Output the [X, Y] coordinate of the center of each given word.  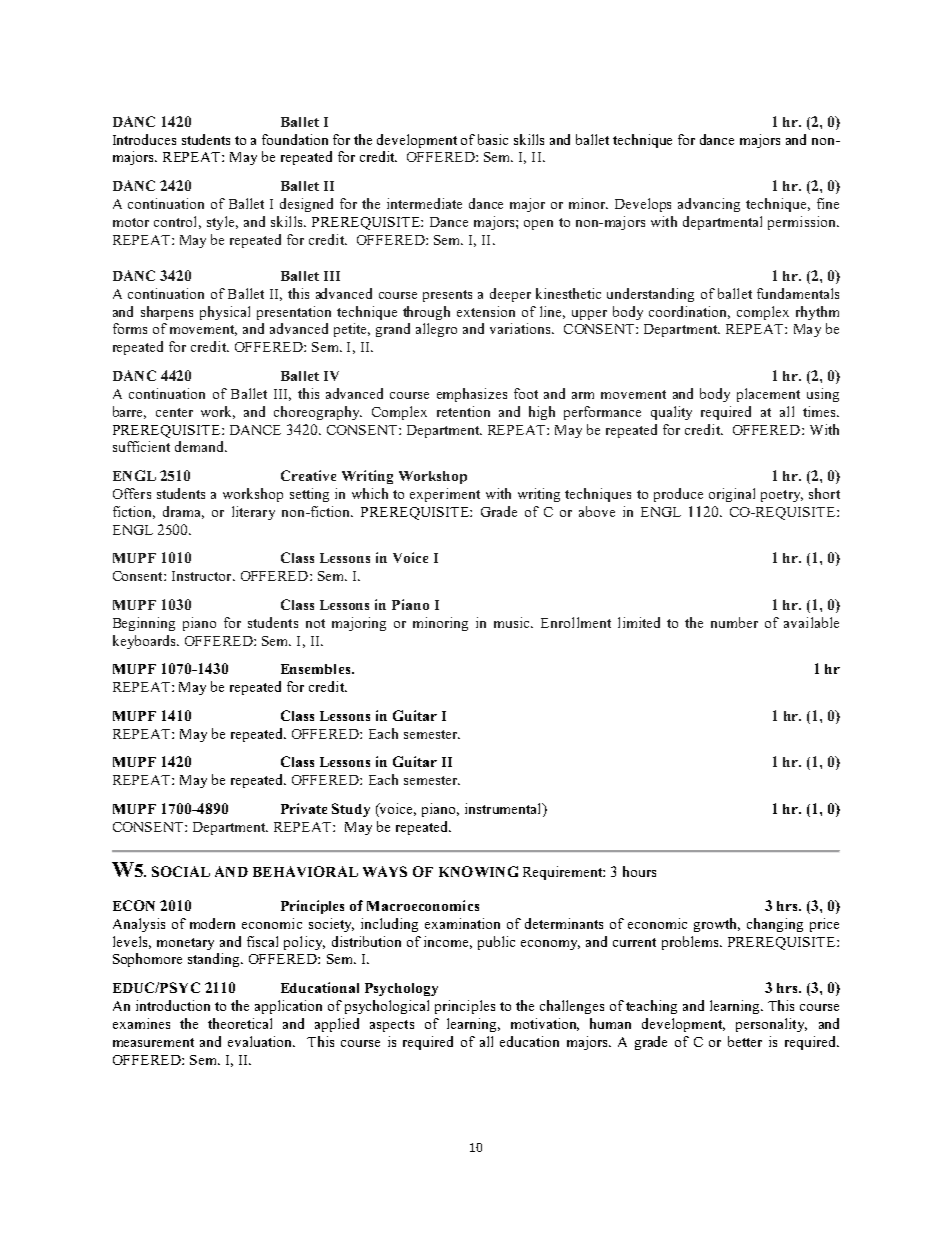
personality [771, 1025]
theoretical [240, 1023]
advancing [709, 205]
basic [493, 139]
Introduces [144, 139]
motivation [545, 1024]
